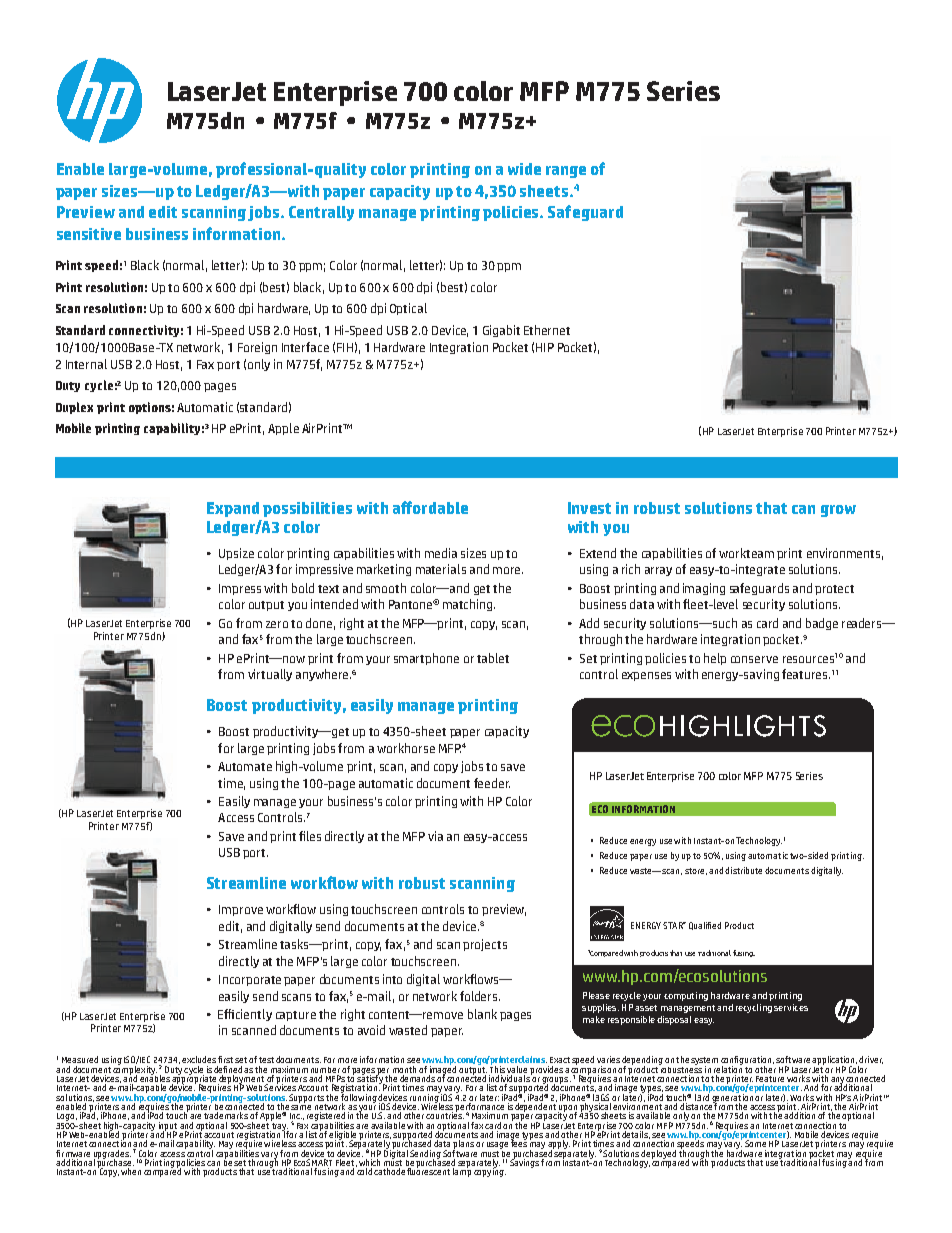 This image has height=1233, width=952. Describe the element at coordinates (697, 1106) in the image. I see `distance` at that location.
